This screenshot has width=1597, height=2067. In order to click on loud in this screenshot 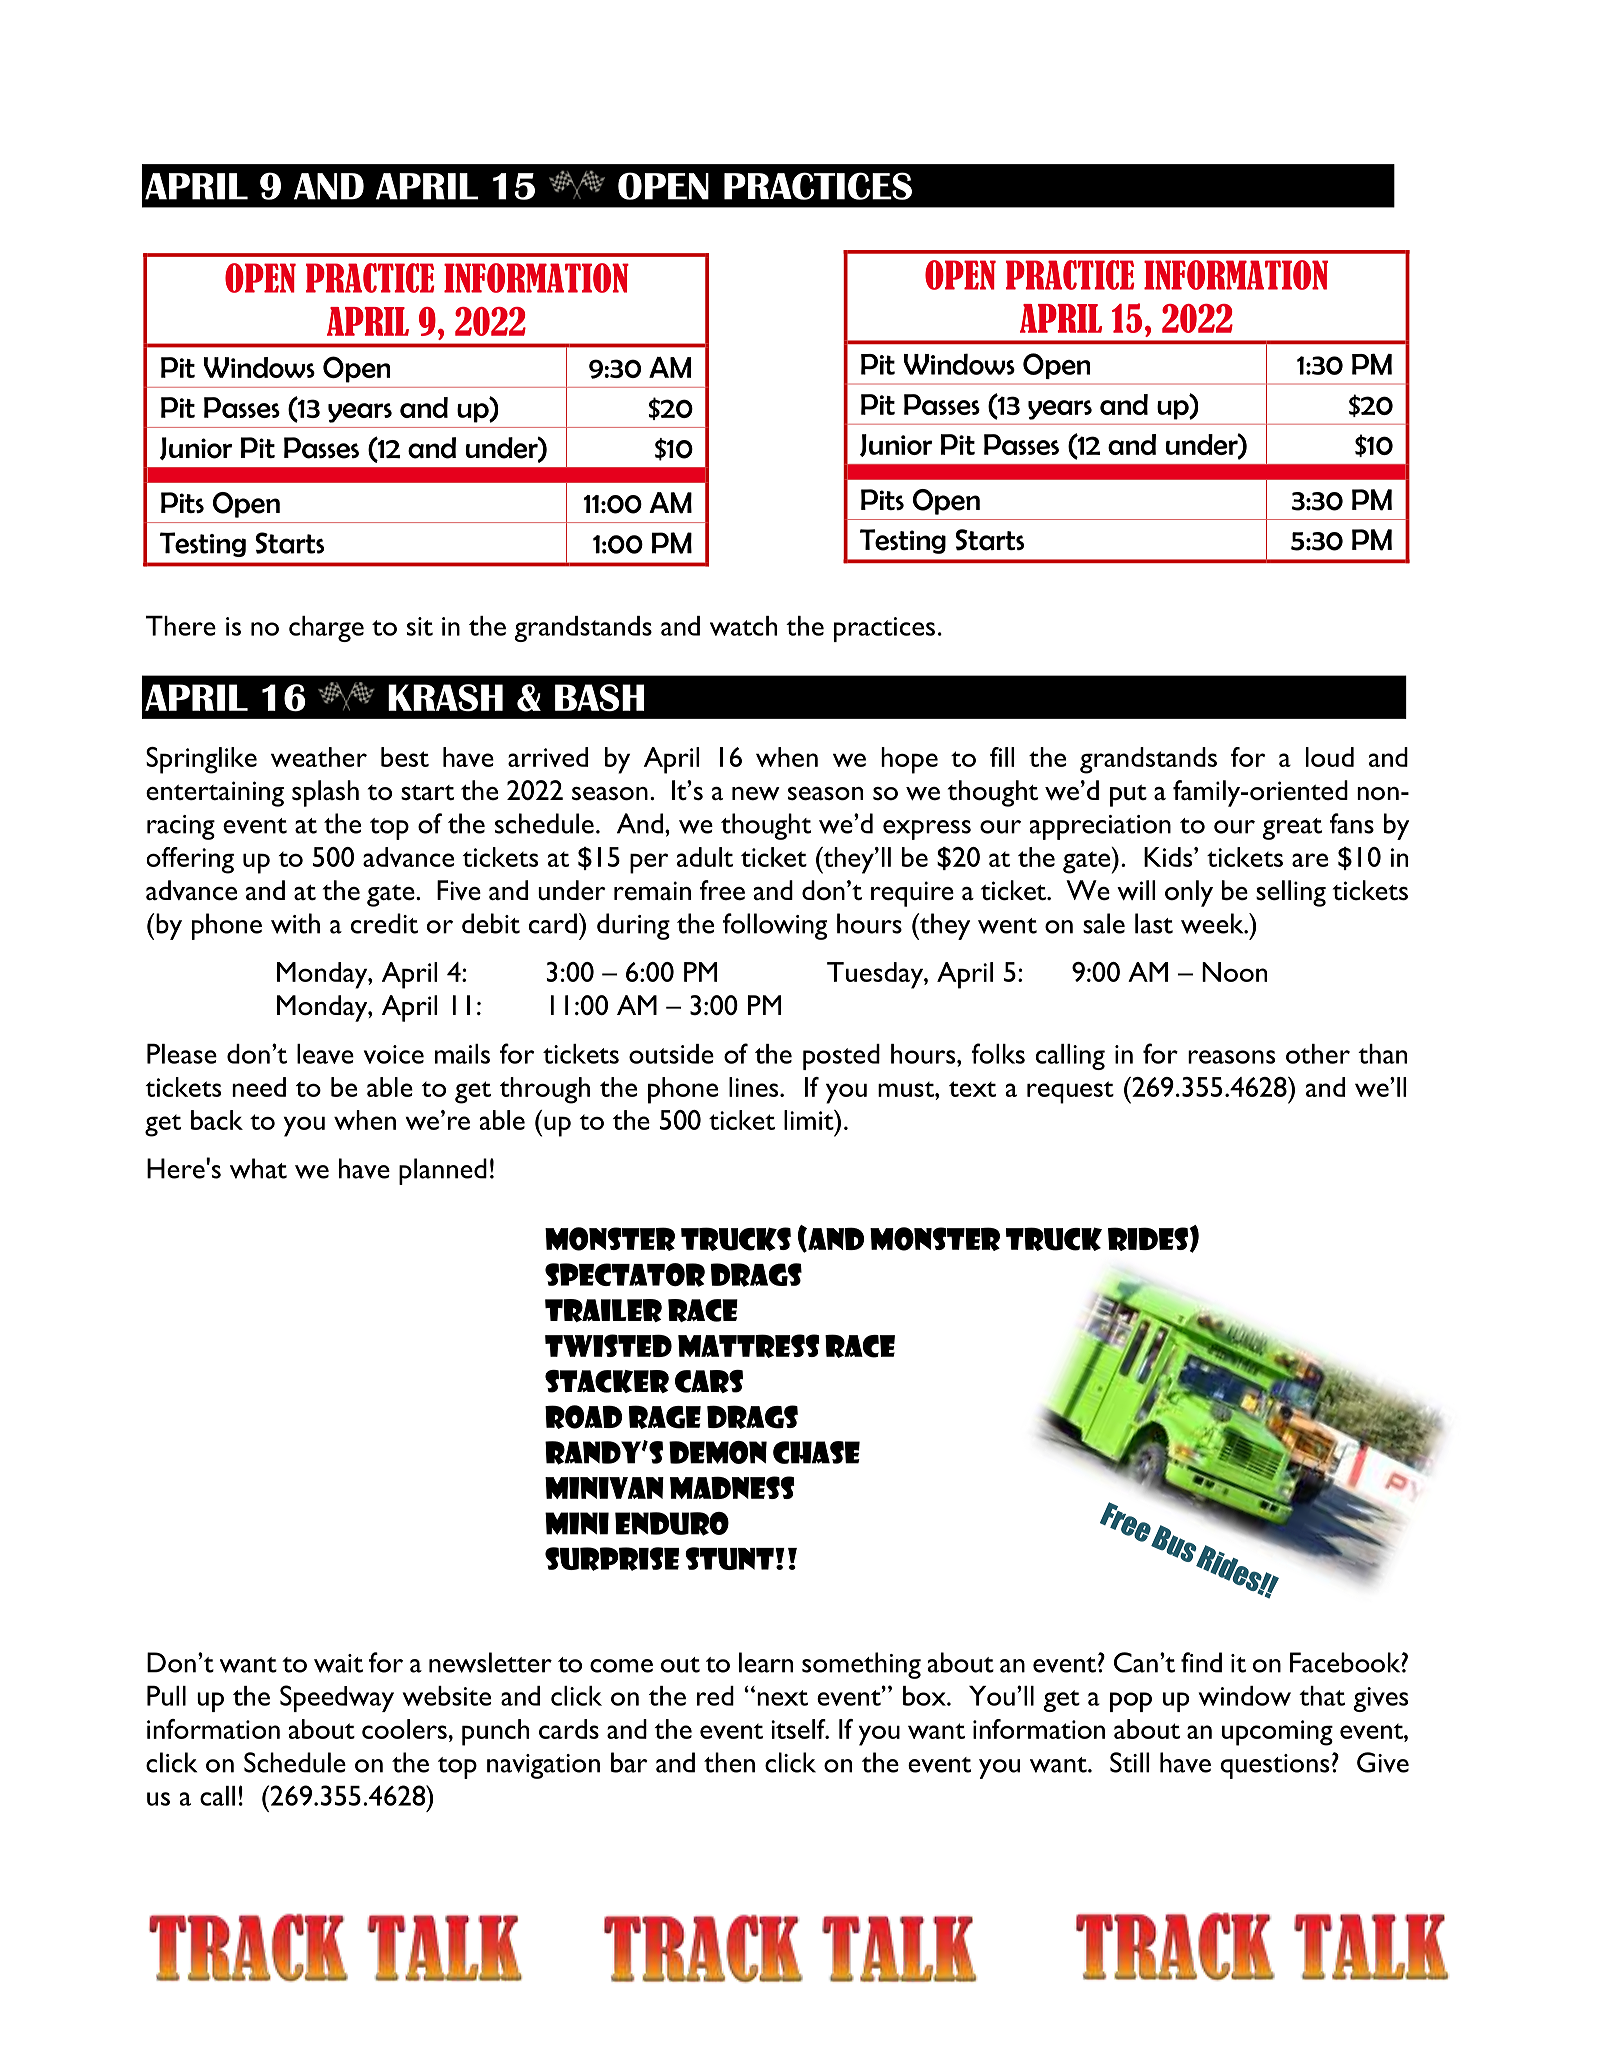, I will do `click(1330, 757)`.
